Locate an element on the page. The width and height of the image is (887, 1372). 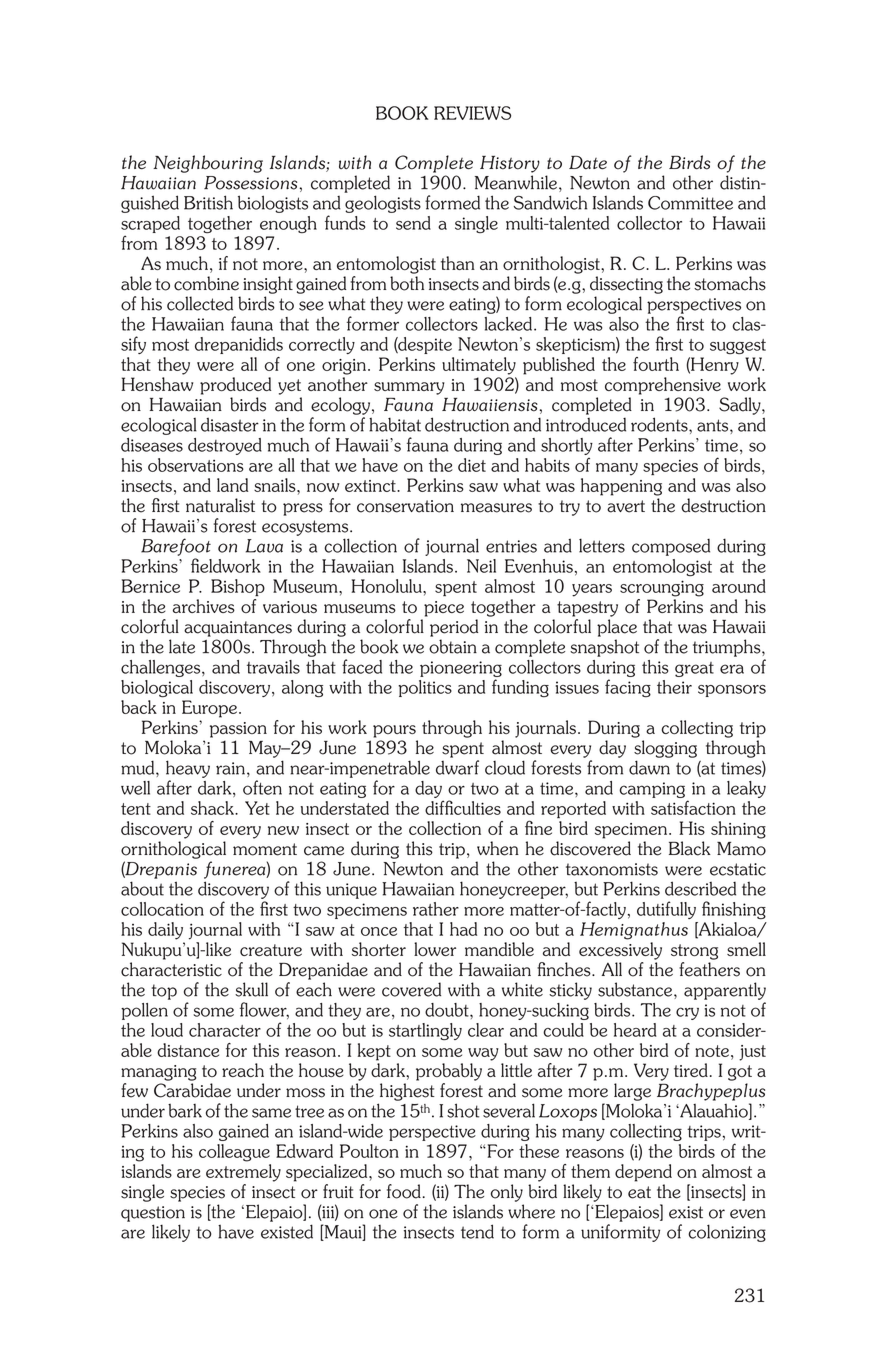
their is located at coordinates (674, 687).
